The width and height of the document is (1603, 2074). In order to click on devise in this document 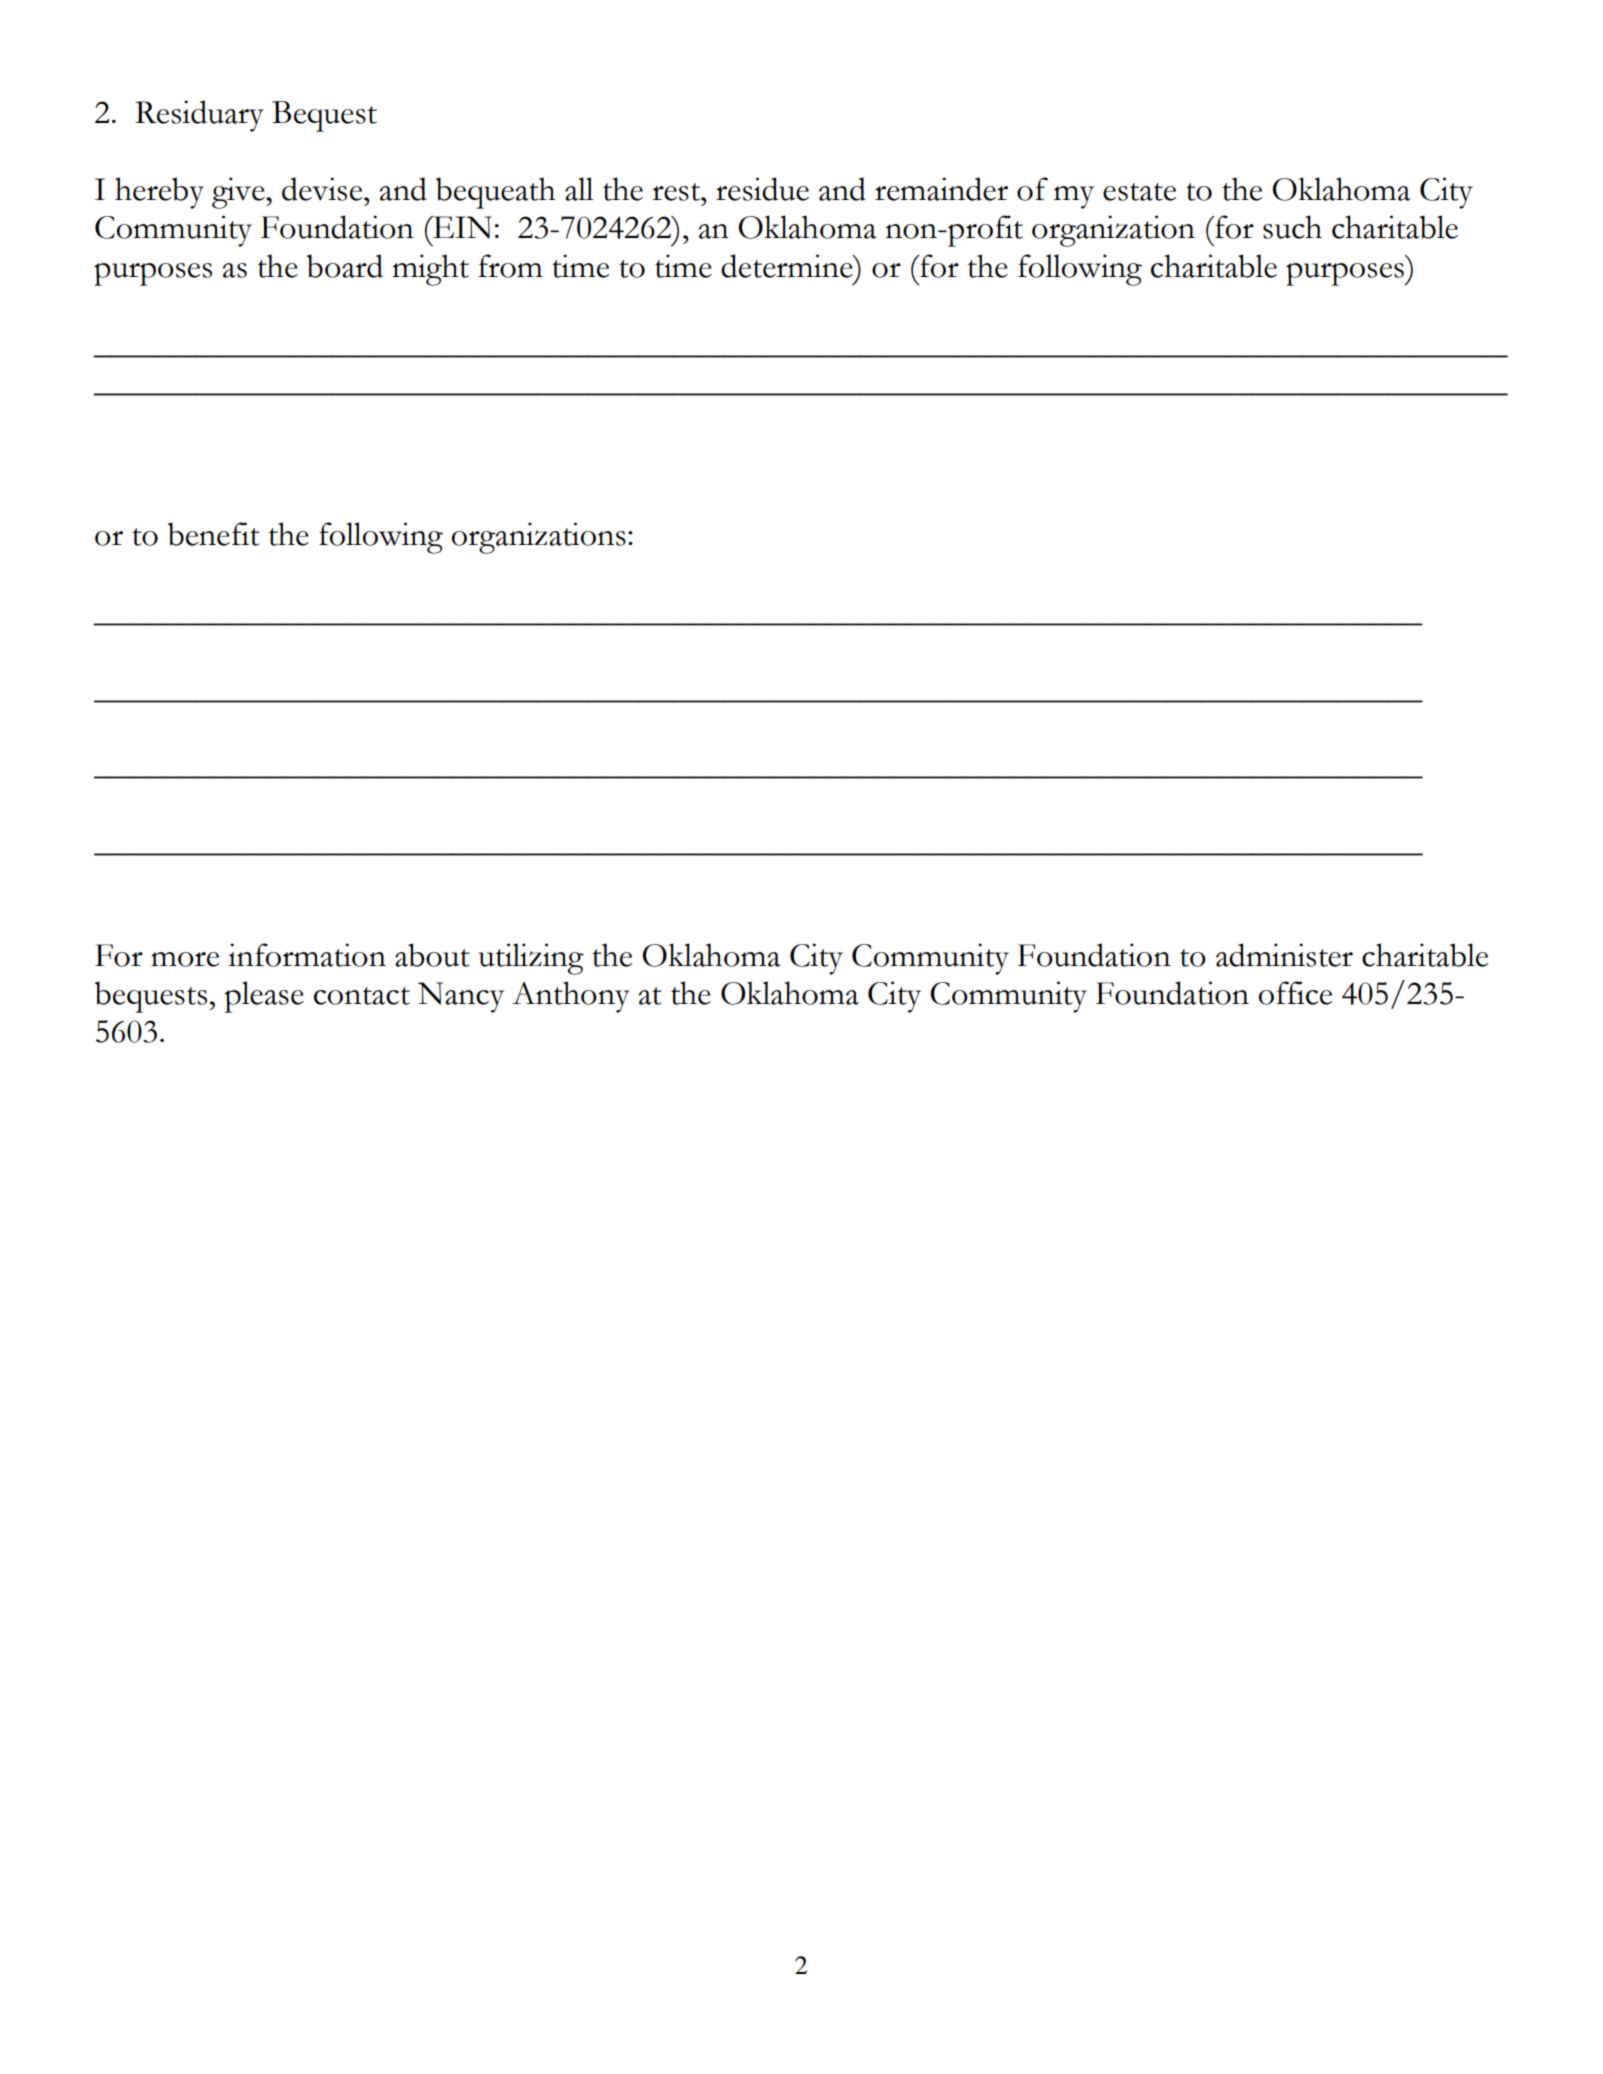, I will do `click(323, 189)`.
